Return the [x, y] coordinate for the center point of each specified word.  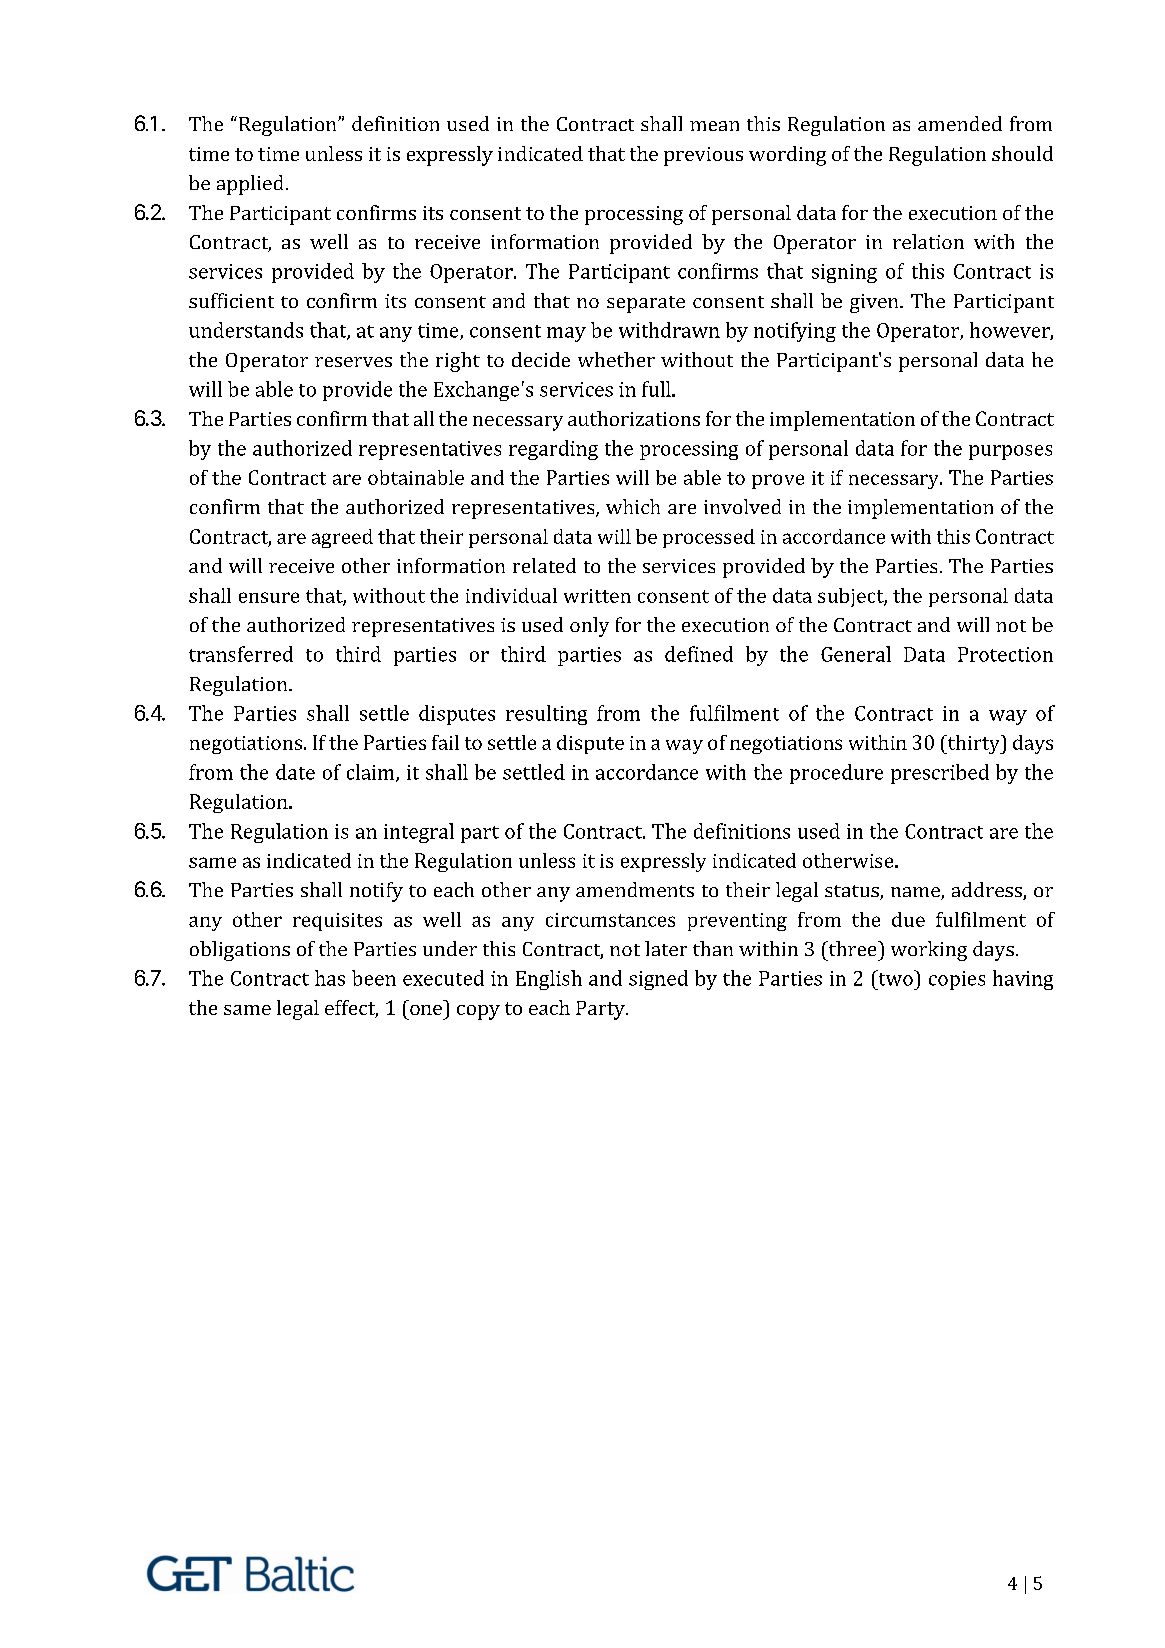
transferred [241, 654]
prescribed [940, 774]
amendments [635, 889]
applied [250, 185]
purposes [1010, 452]
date [295, 772]
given [875, 303]
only [589, 627]
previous [703, 156]
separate [646, 304]
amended [960, 123]
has [330, 978]
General [856, 654]
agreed [342, 538]
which [633, 506]
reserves [353, 362]
